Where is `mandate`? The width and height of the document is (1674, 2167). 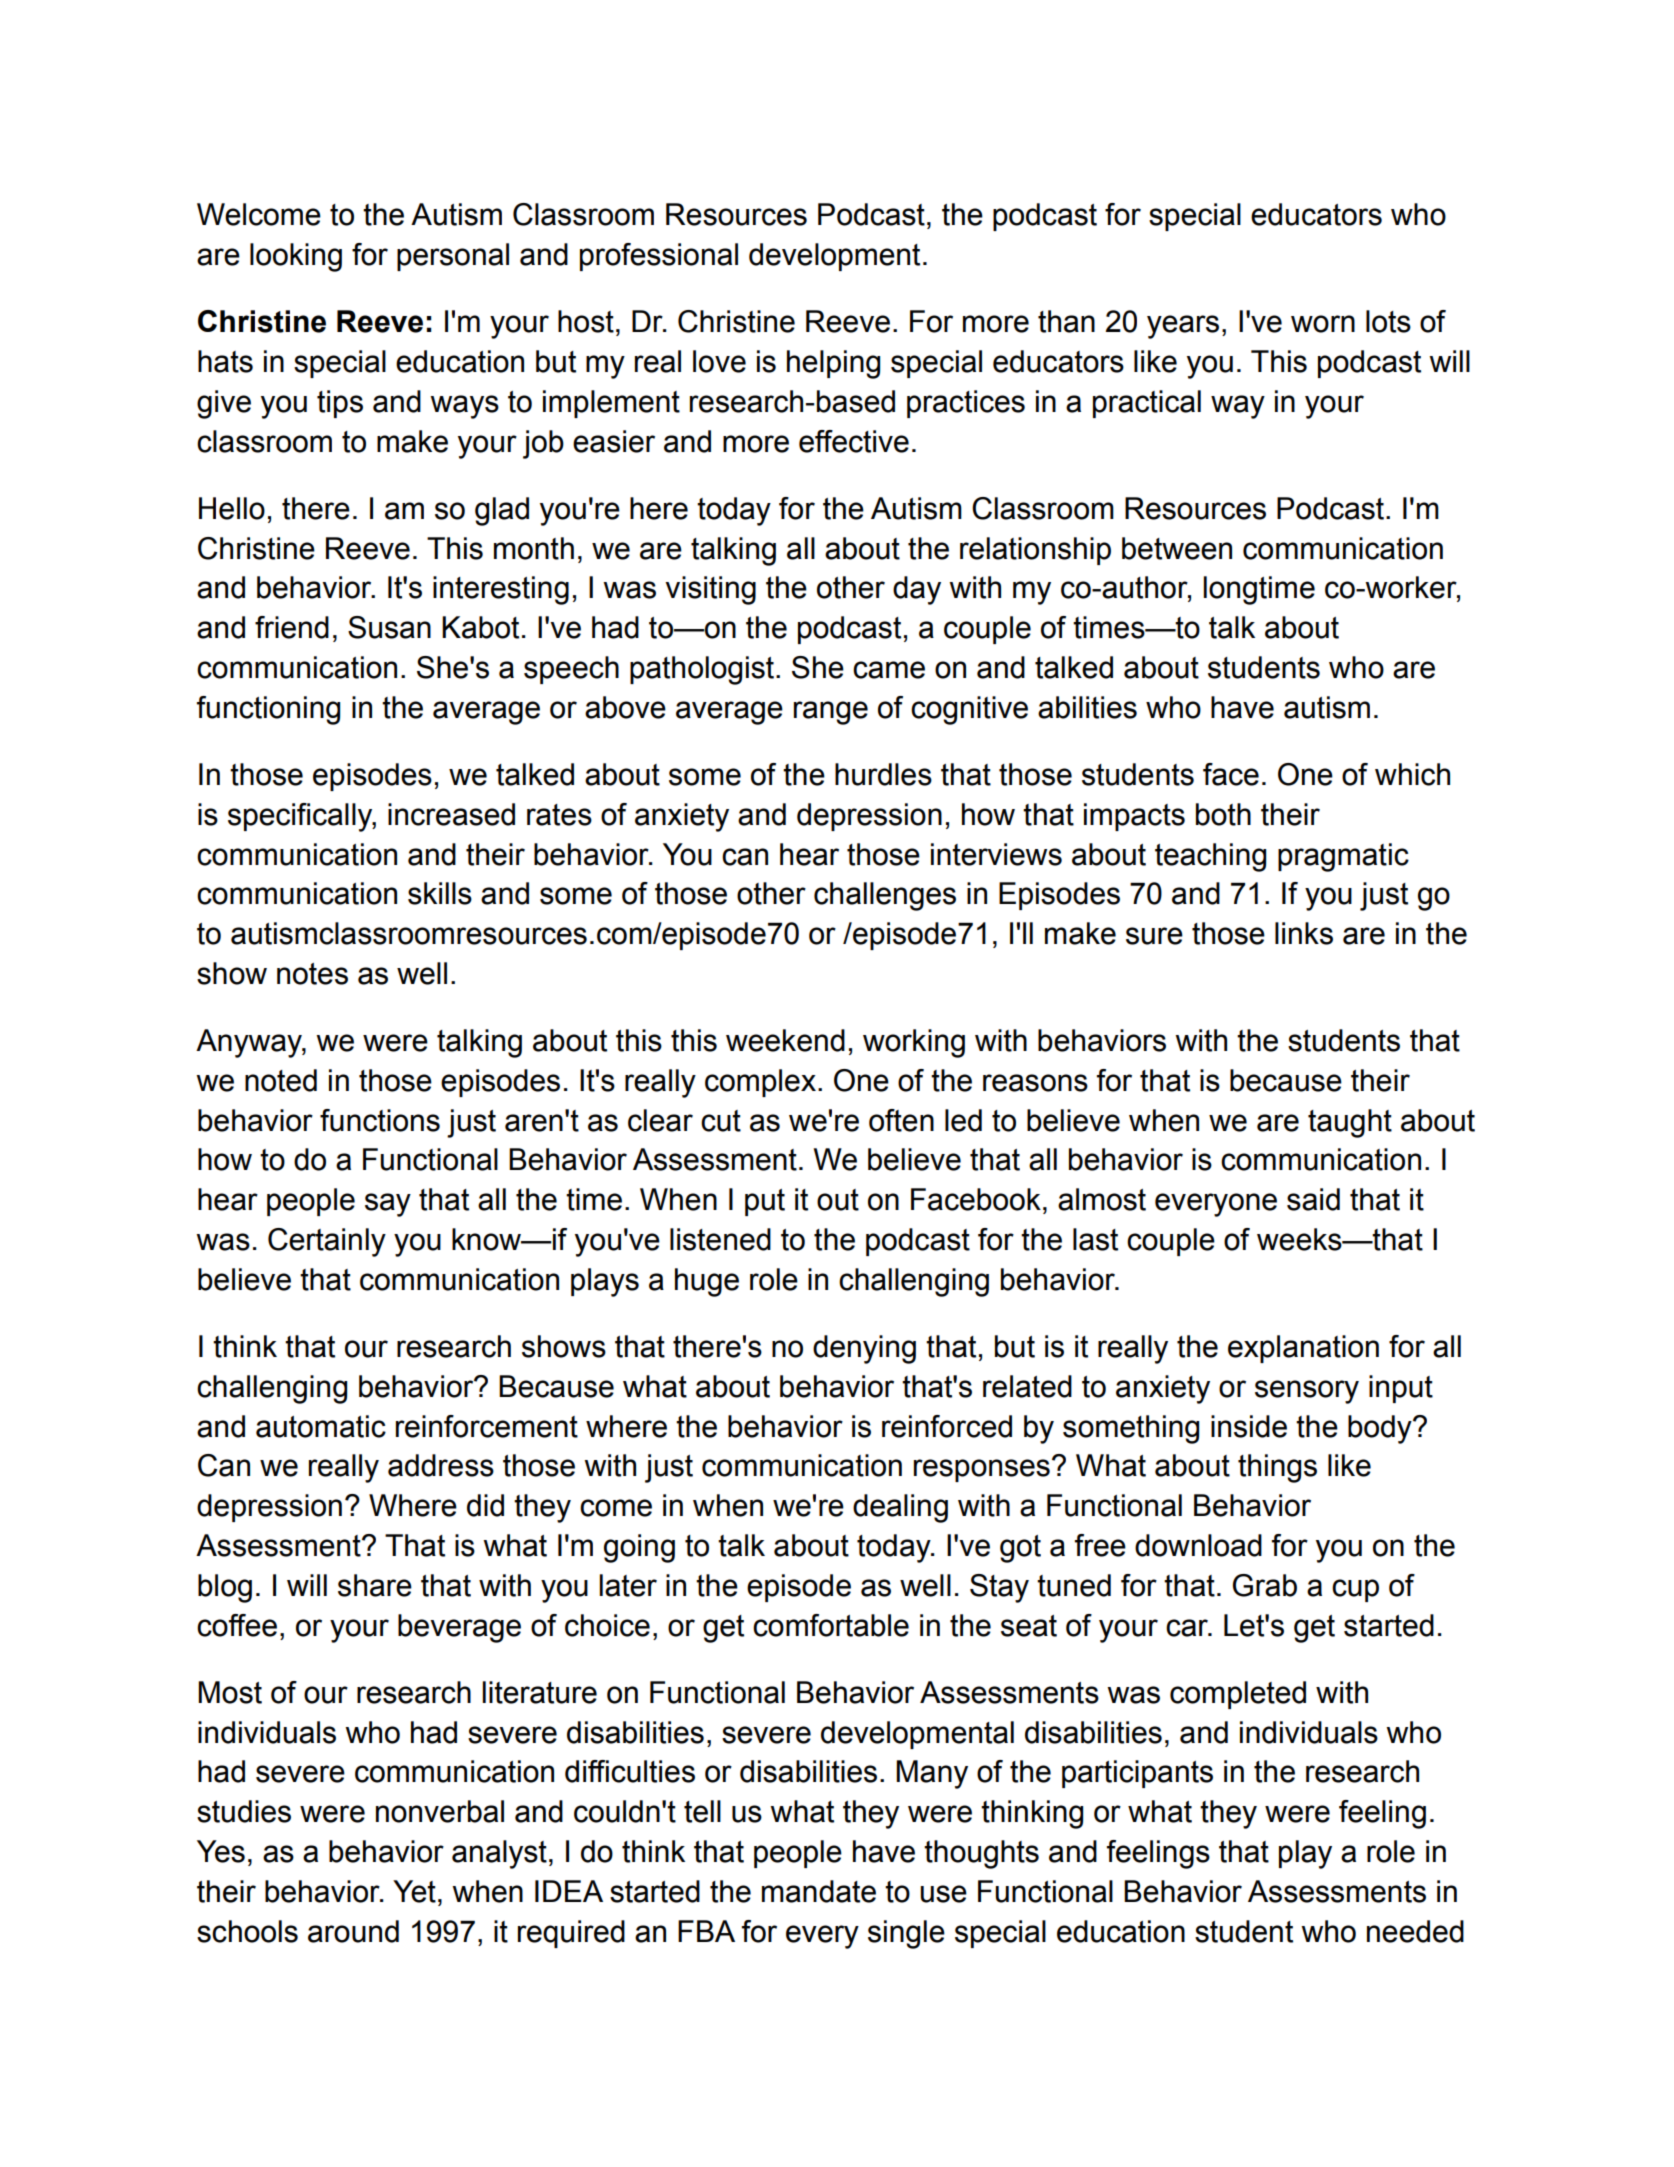 mandate is located at coordinates (819, 1891).
